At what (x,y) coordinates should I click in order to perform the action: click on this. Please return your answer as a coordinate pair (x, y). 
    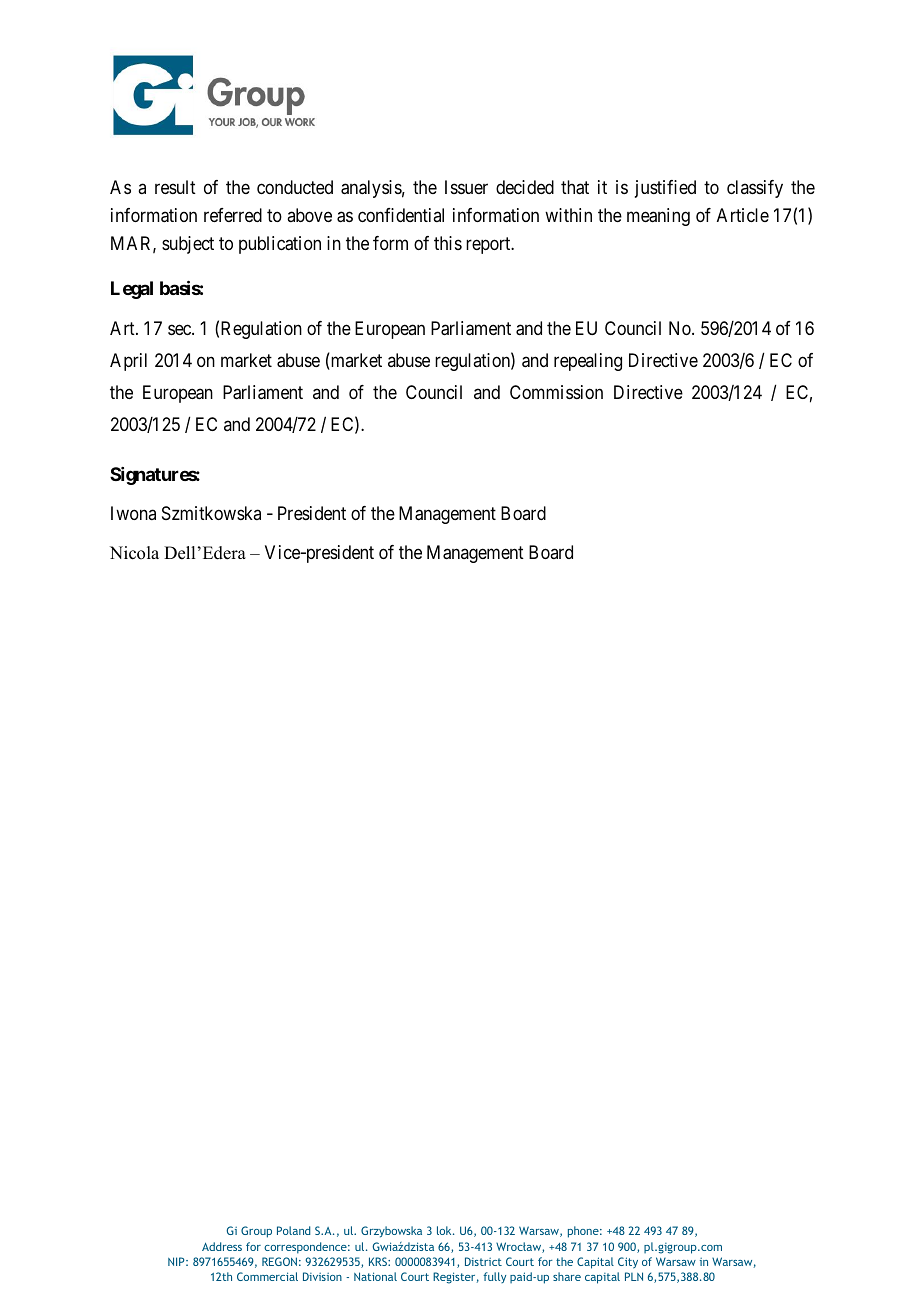
    Looking at the image, I should click on (448, 243).
